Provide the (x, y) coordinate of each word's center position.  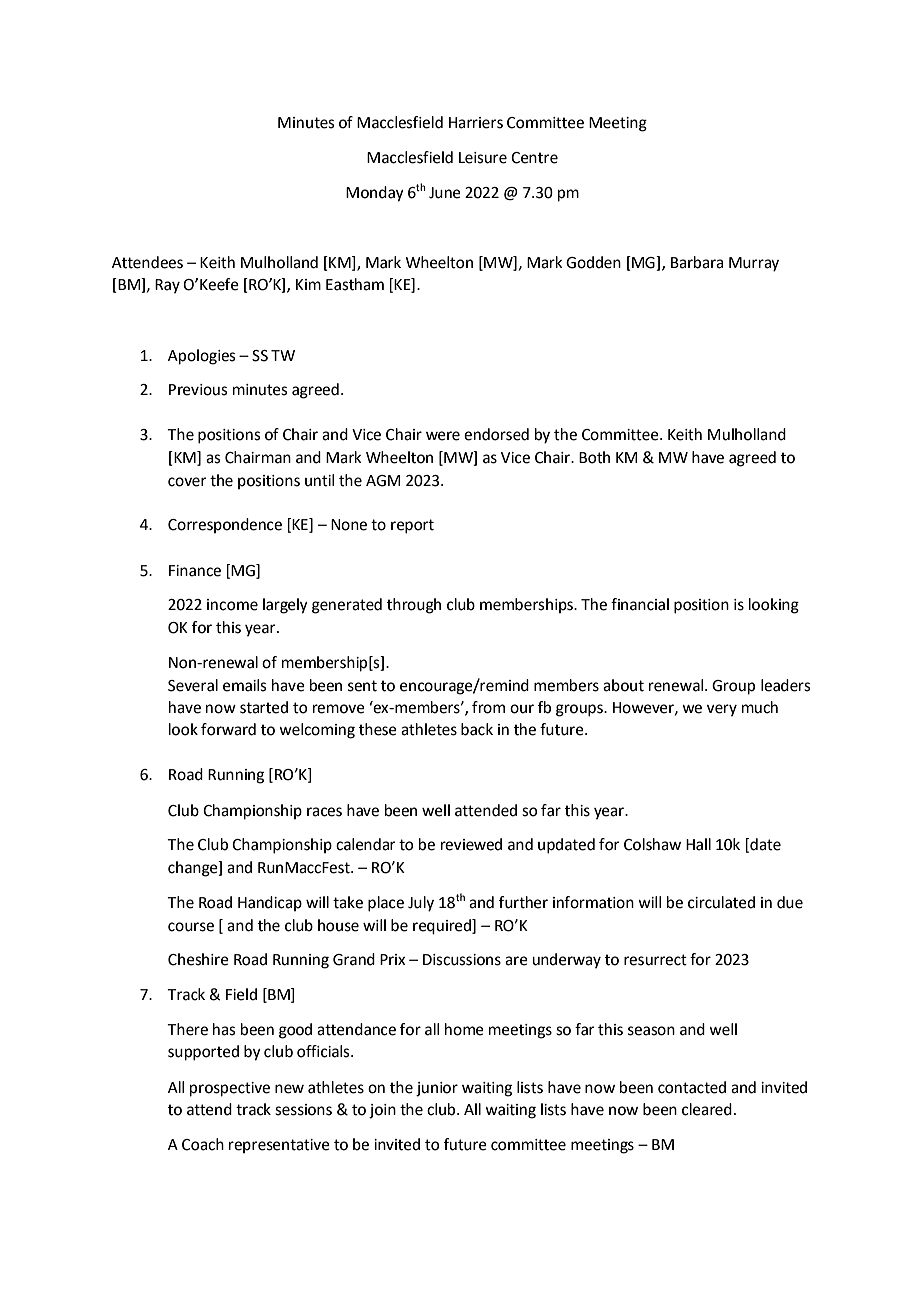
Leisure (483, 158)
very (722, 710)
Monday (375, 194)
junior (437, 1089)
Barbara (697, 262)
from (488, 707)
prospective (230, 1089)
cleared (707, 1109)
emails (244, 685)
